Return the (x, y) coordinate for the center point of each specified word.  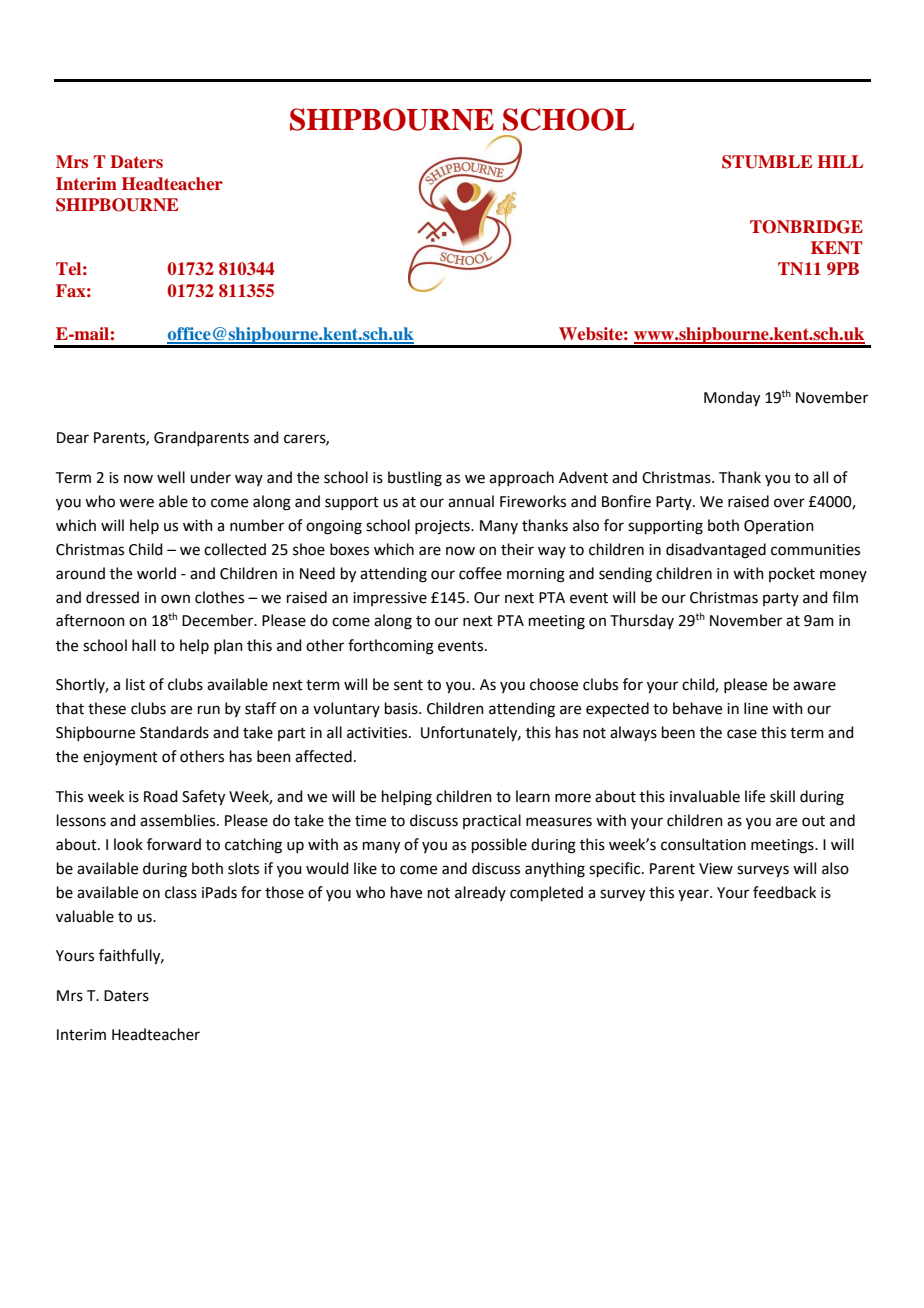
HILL (840, 161)
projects (443, 527)
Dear (73, 438)
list (135, 684)
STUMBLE (767, 162)
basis (402, 708)
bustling (415, 479)
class (181, 892)
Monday (732, 399)
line (756, 708)
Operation (779, 527)
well (171, 477)
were (136, 503)
